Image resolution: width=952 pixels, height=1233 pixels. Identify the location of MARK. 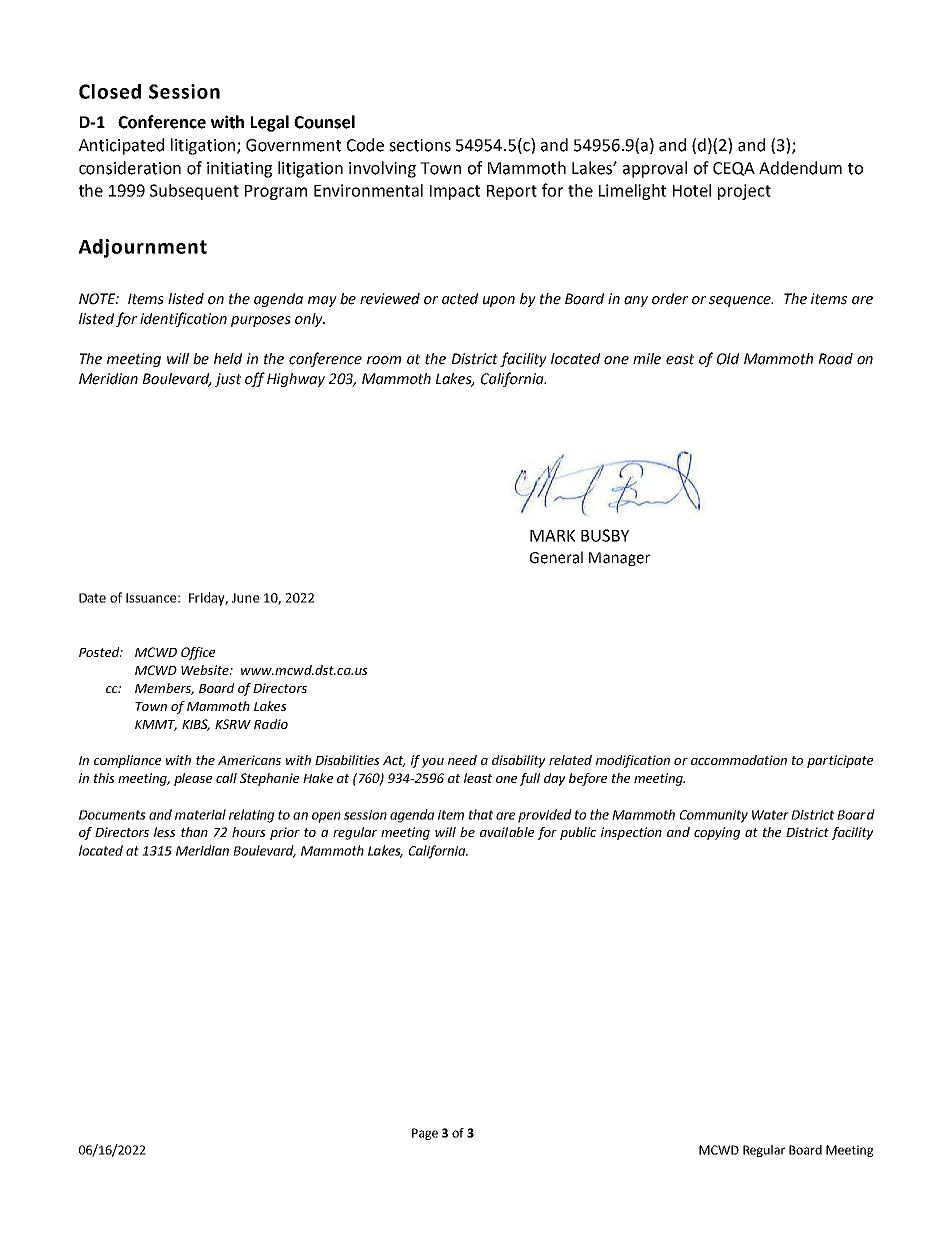
(552, 536).
